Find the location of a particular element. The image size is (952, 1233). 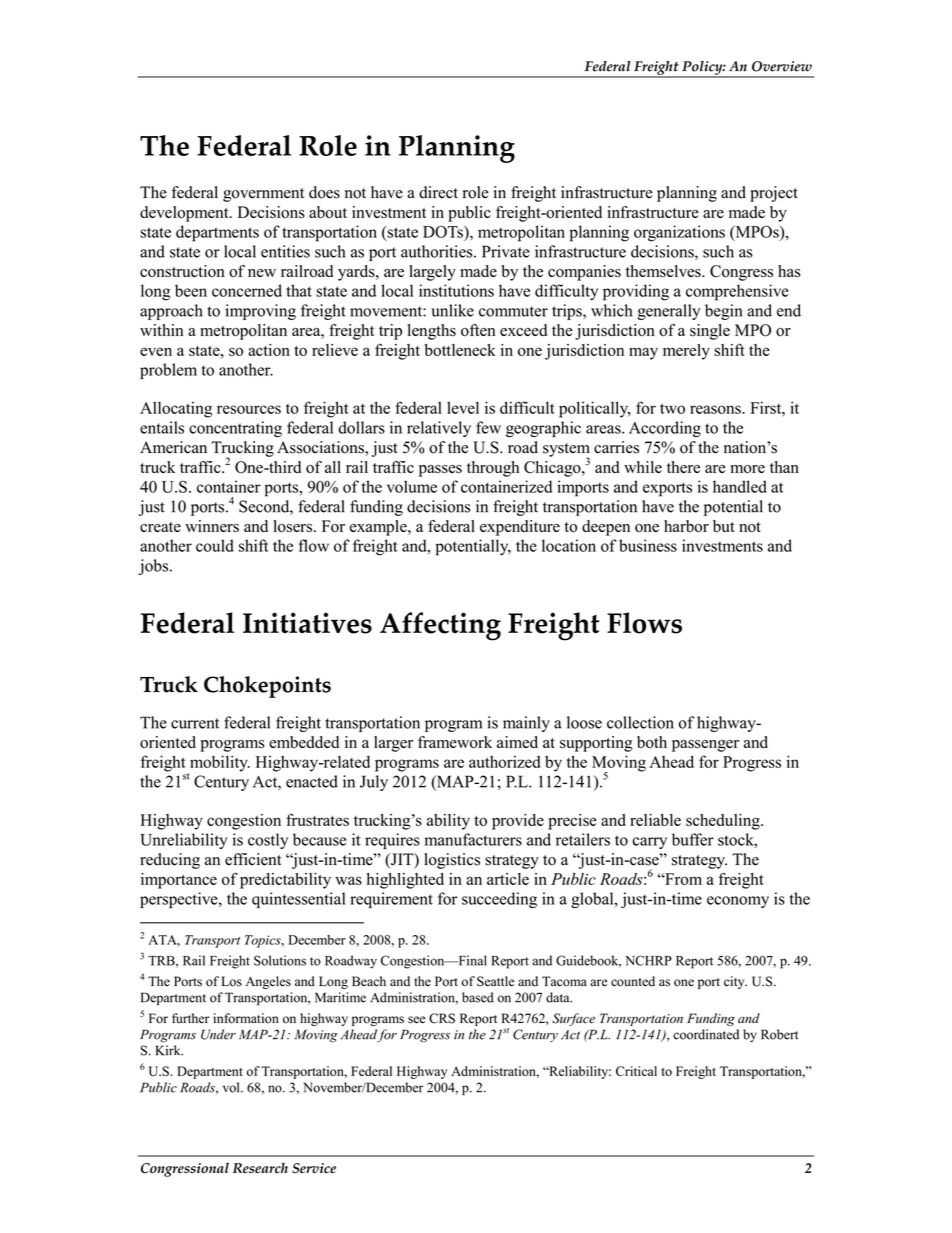

Affecting is located at coordinates (440, 626).
